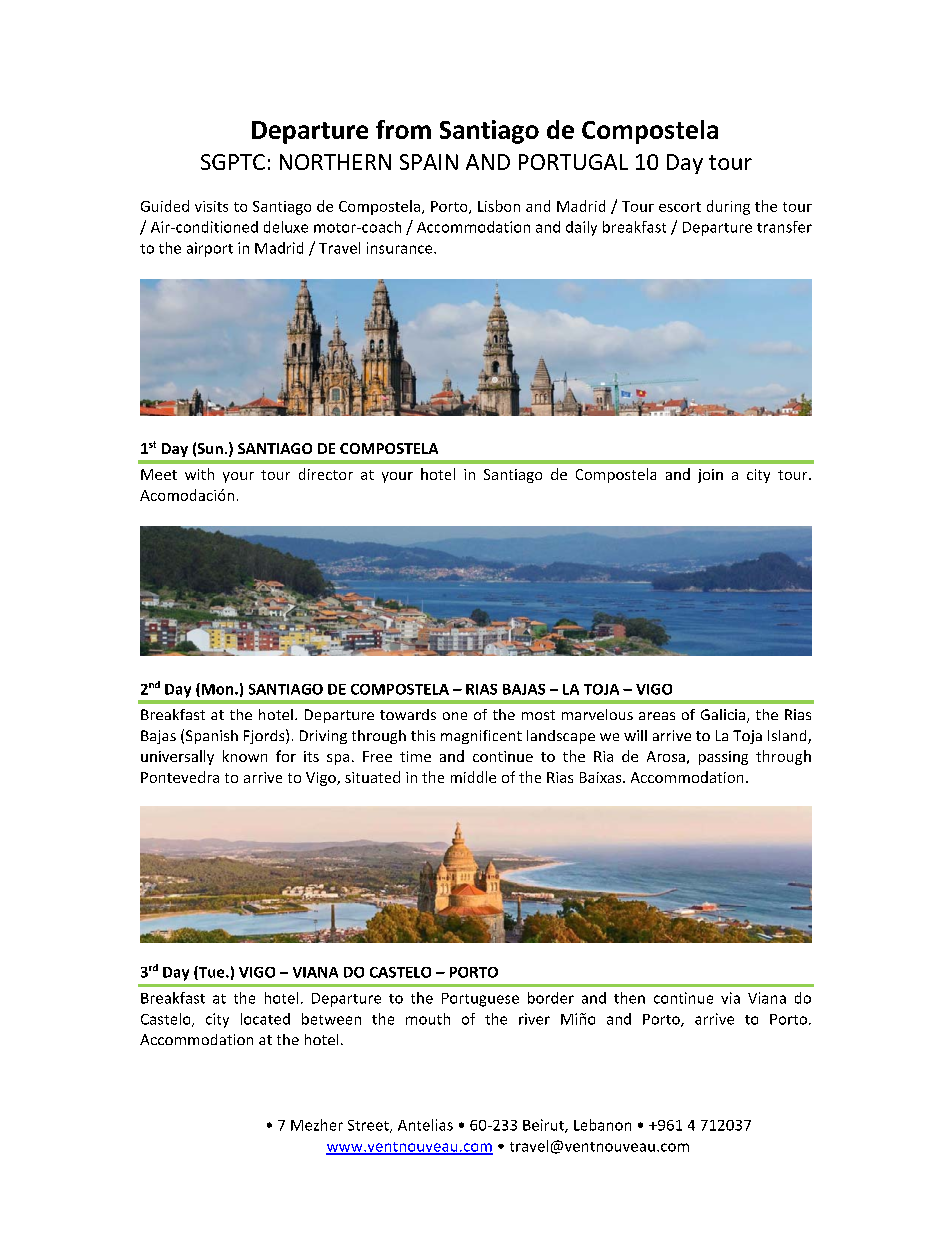 This screenshot has width=952, height=1233. Describe the element at coordinates (401, 248) in the screenshot. I see `insurance` at that location.
